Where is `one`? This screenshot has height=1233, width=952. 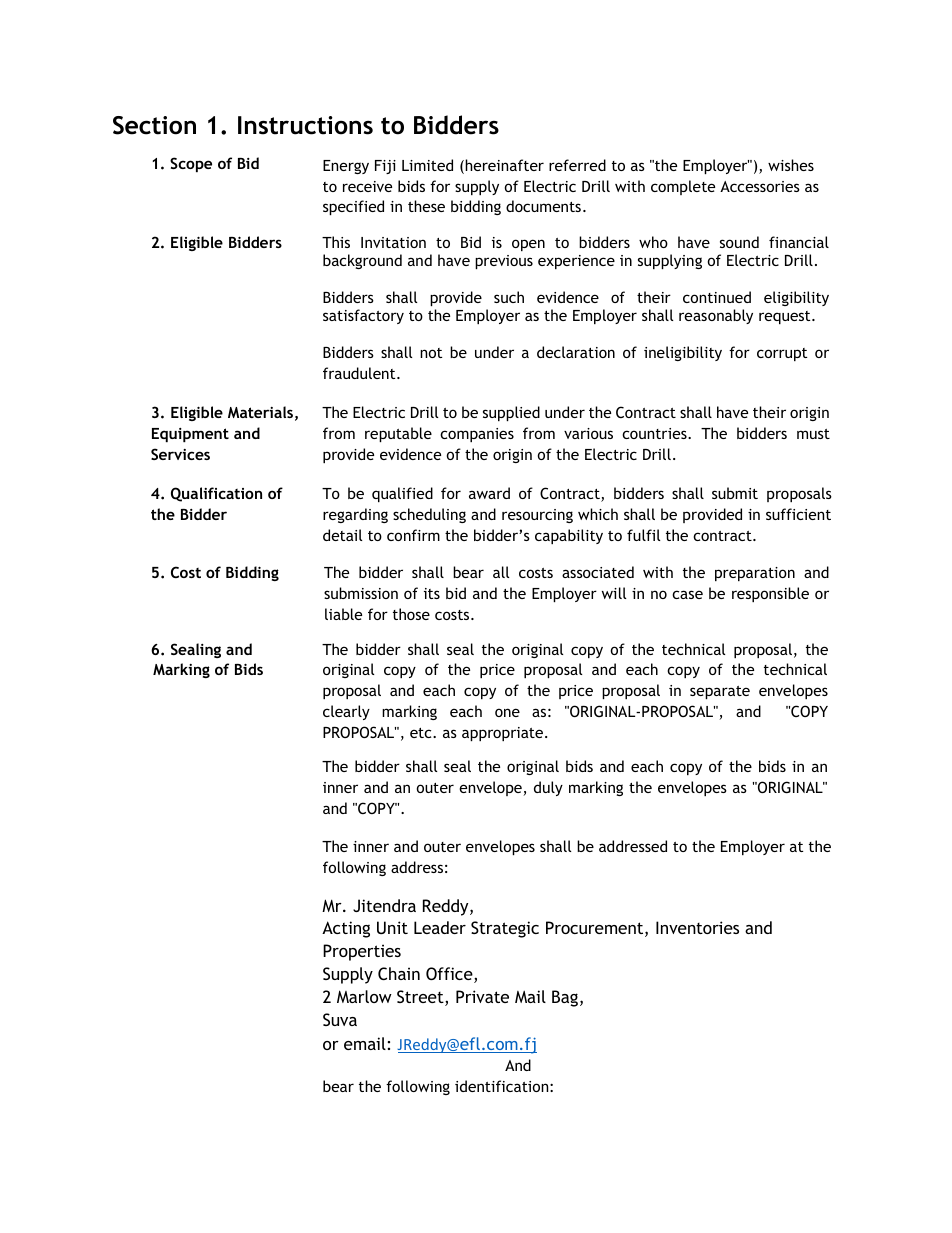
one is located at coordinates (507, 712).
